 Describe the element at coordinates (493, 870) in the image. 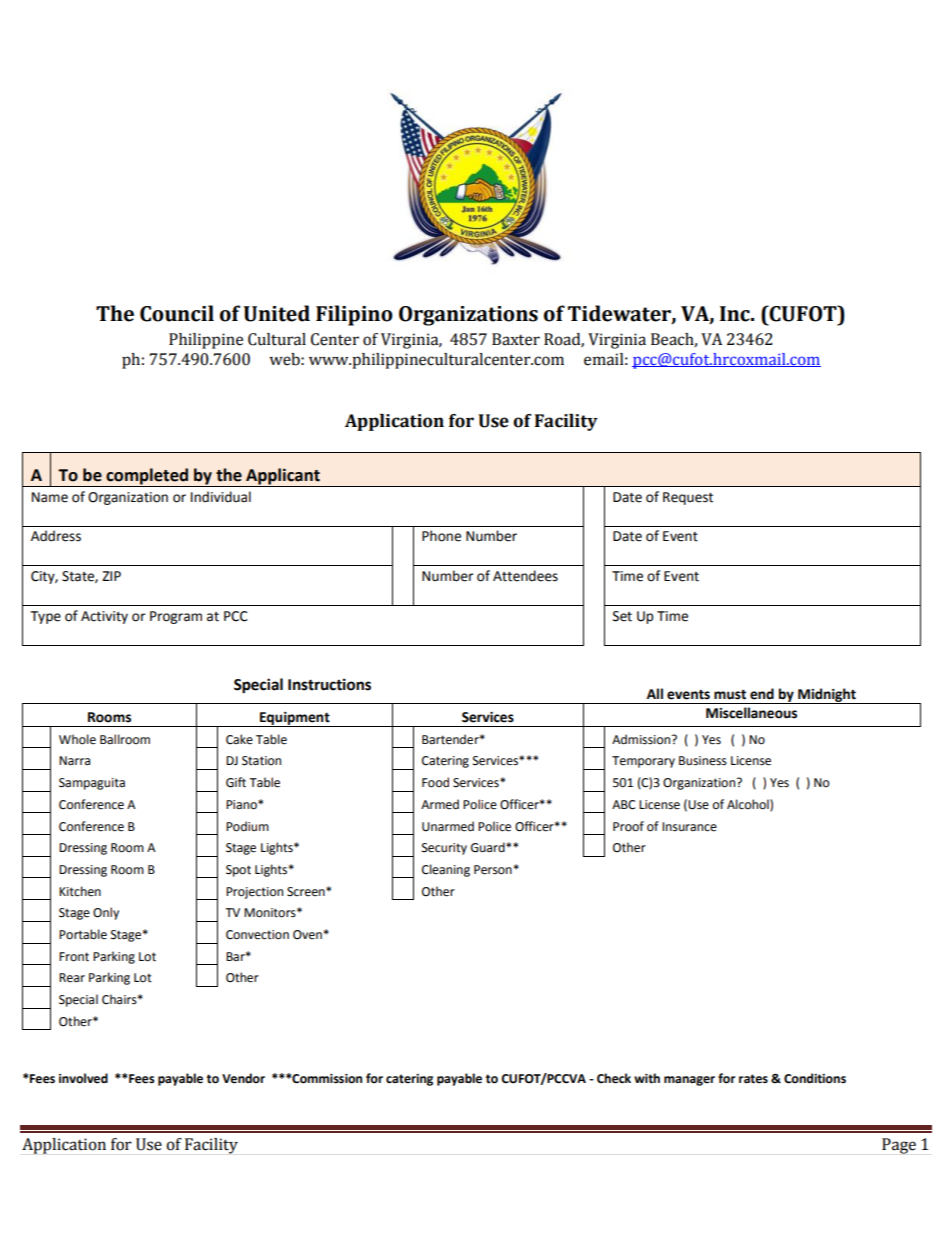

I see `Person` at that location.
